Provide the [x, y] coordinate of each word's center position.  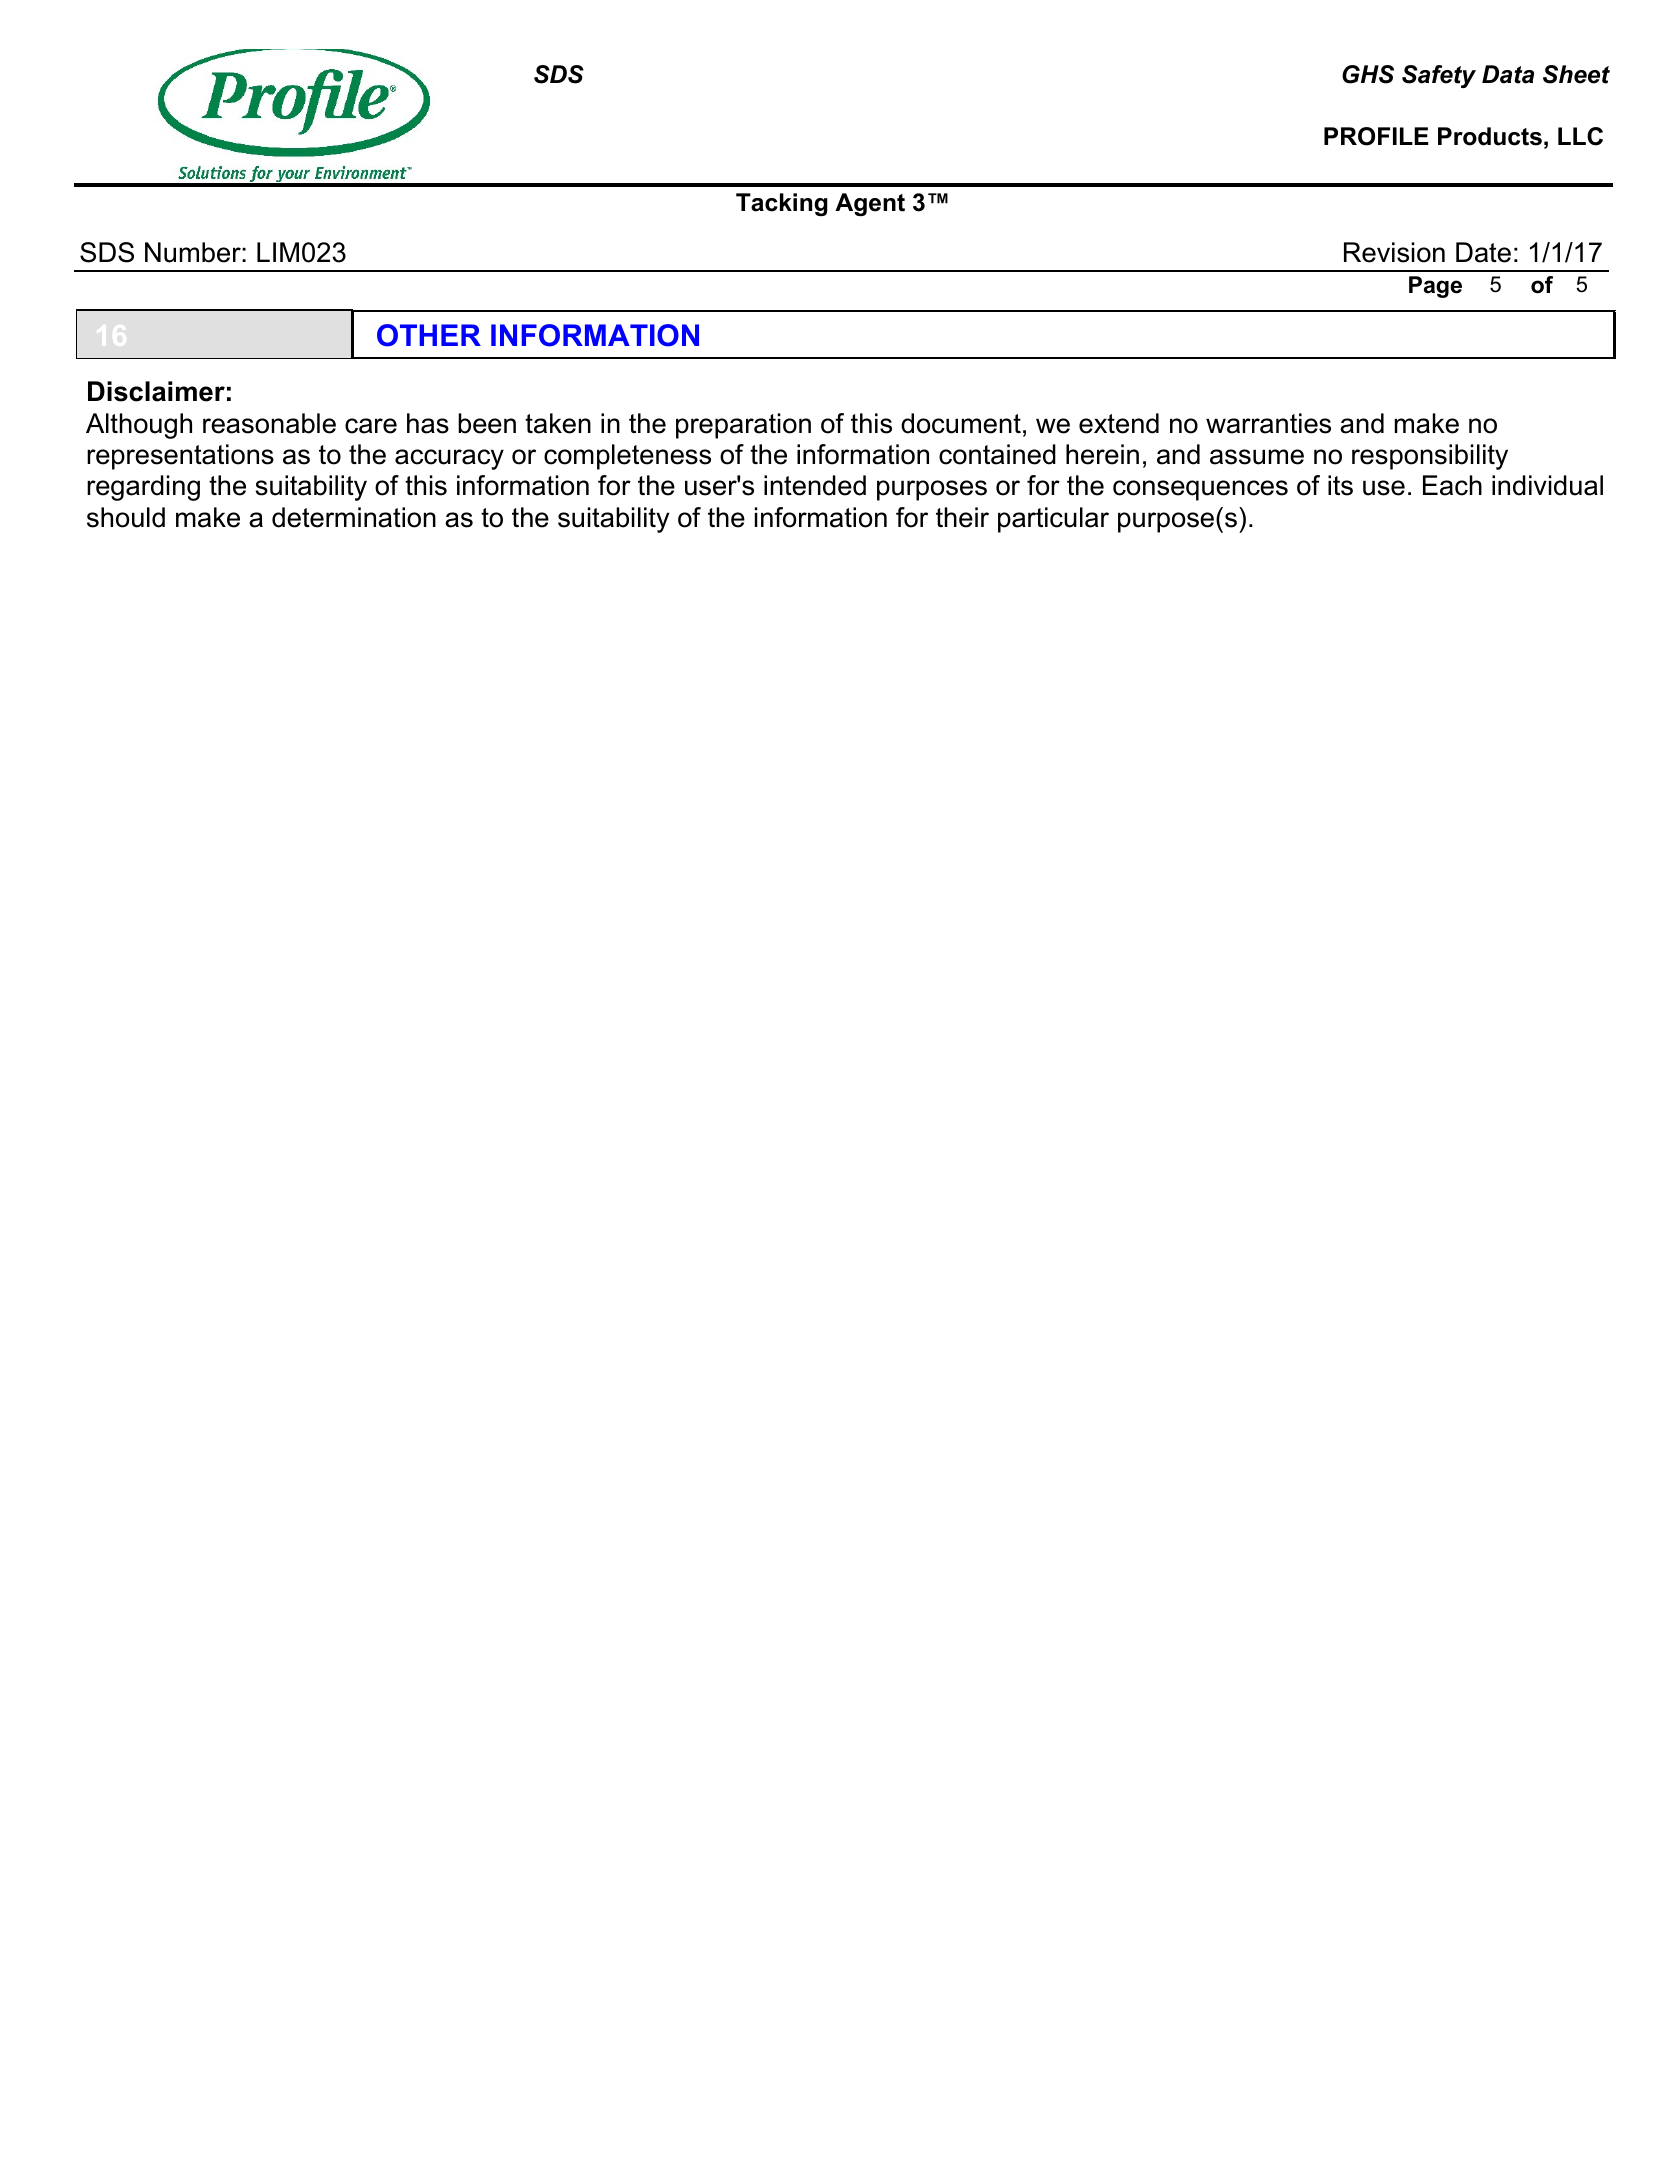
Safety [1439, 76]
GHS [1368, 74]
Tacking [782, 204]
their [962, 517]
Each [1452, 485]
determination [354, 517]
